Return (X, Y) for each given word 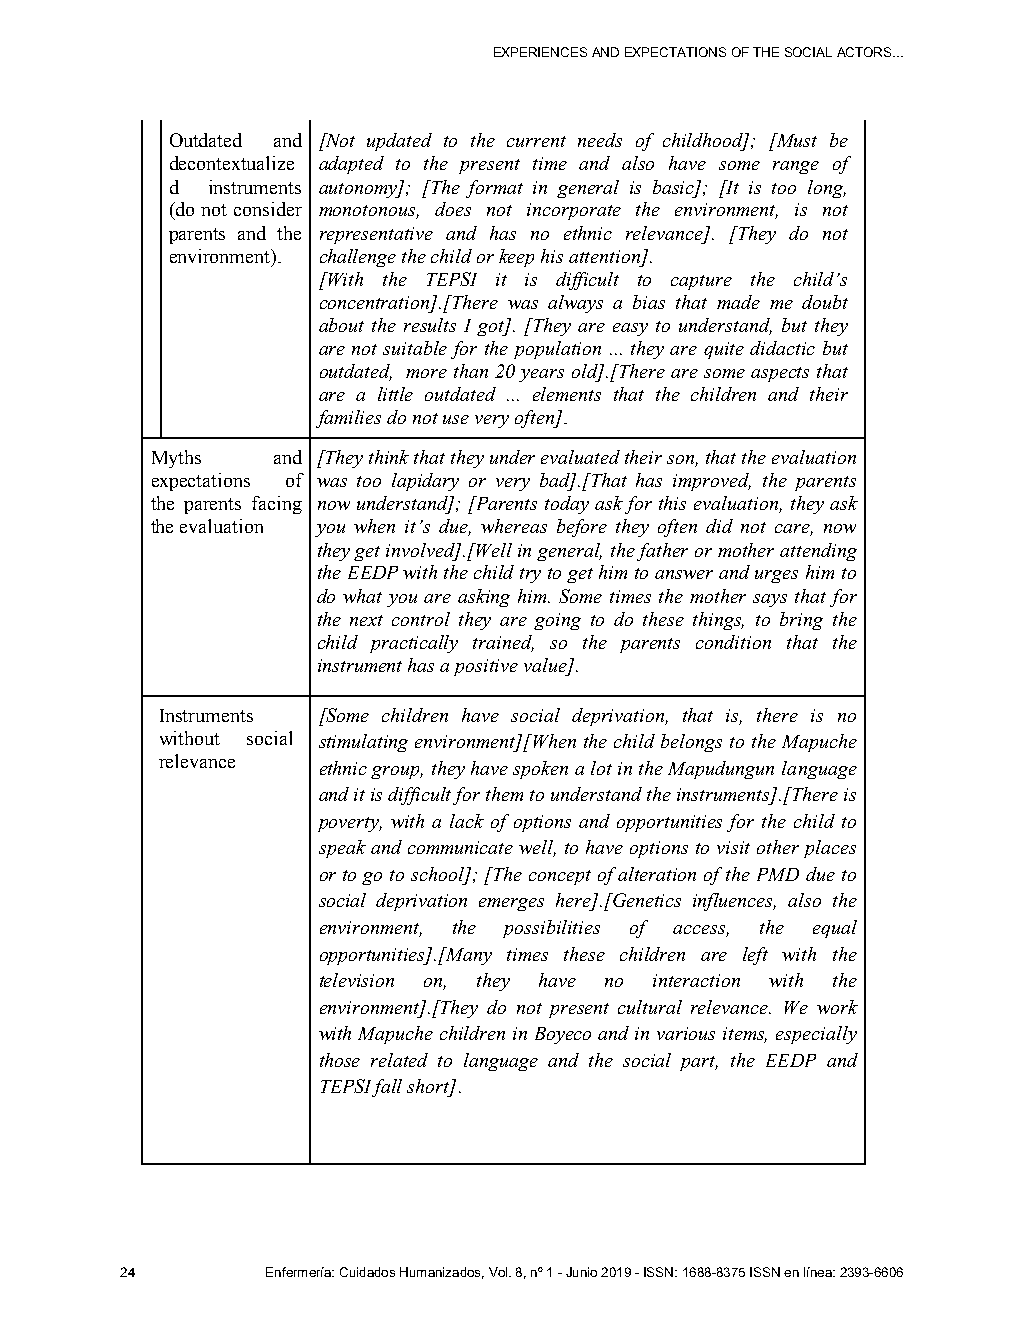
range (796, 167)
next (366, 620)
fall (387, 1088)
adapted (351, 165)
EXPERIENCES (540, 52)
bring (801, 621)
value (546, 666)
